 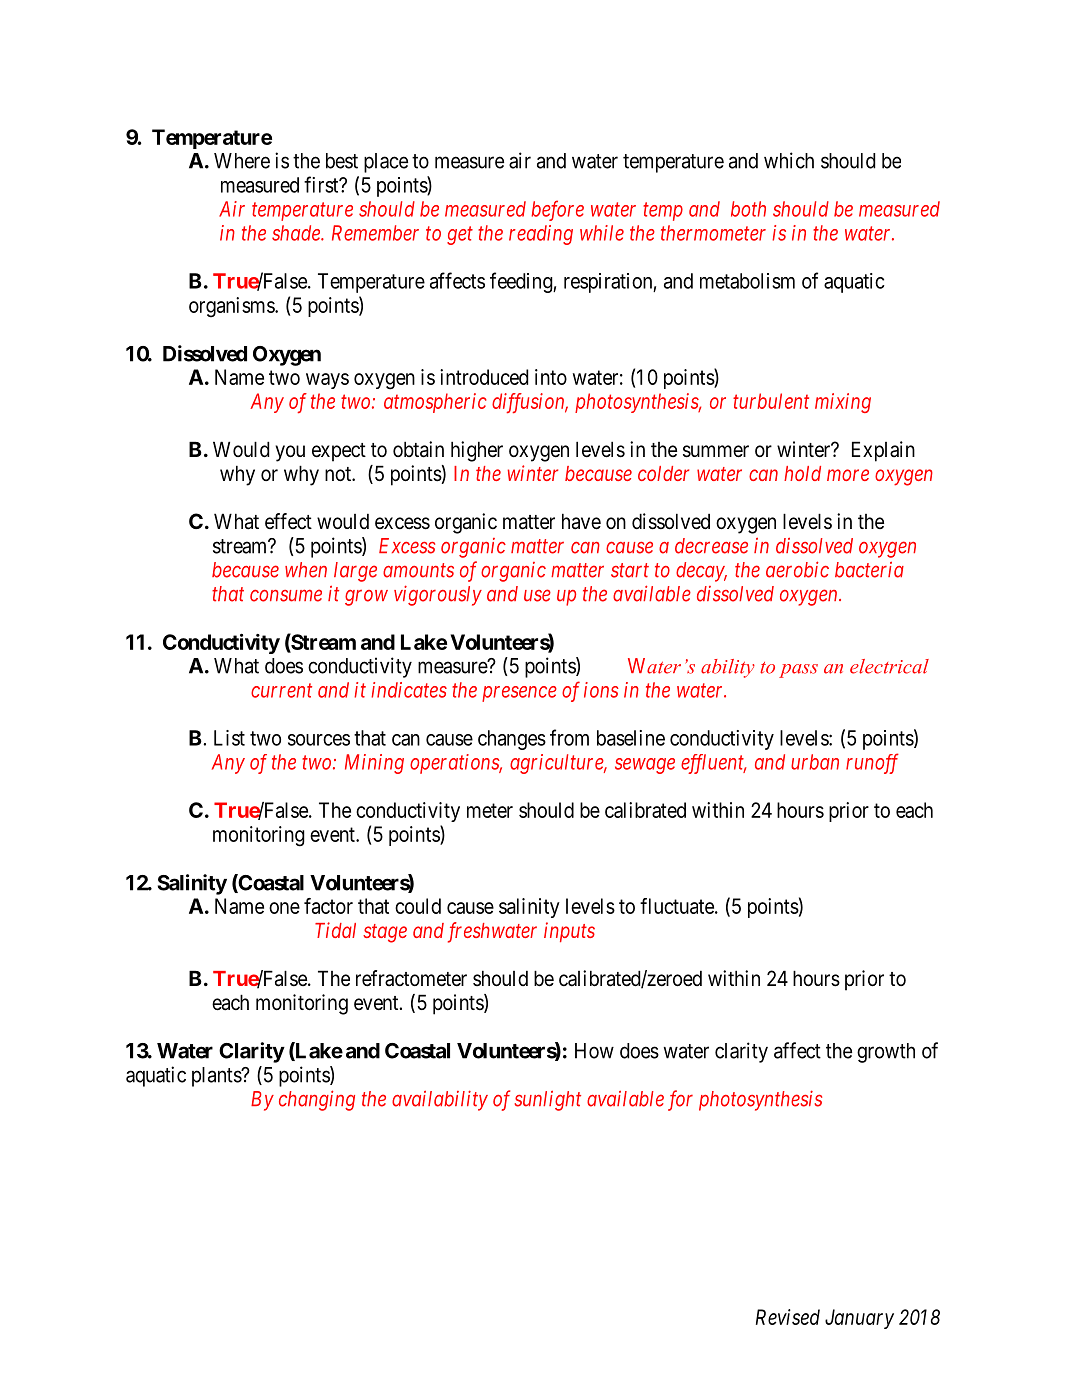 I want to click on have, so click(x=581, y=521).
